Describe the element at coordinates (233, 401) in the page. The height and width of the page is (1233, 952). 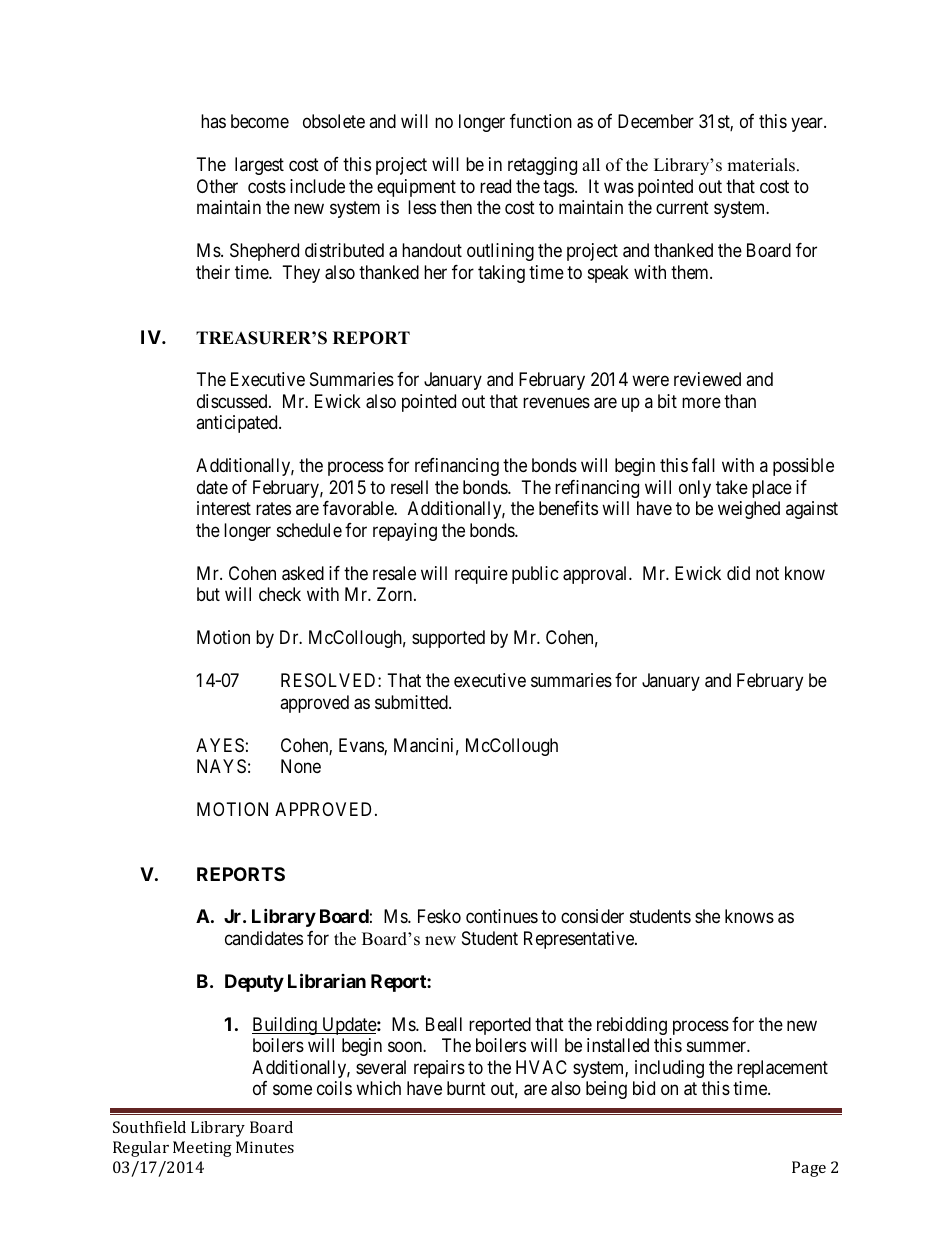
I see `discussed` at that location.
